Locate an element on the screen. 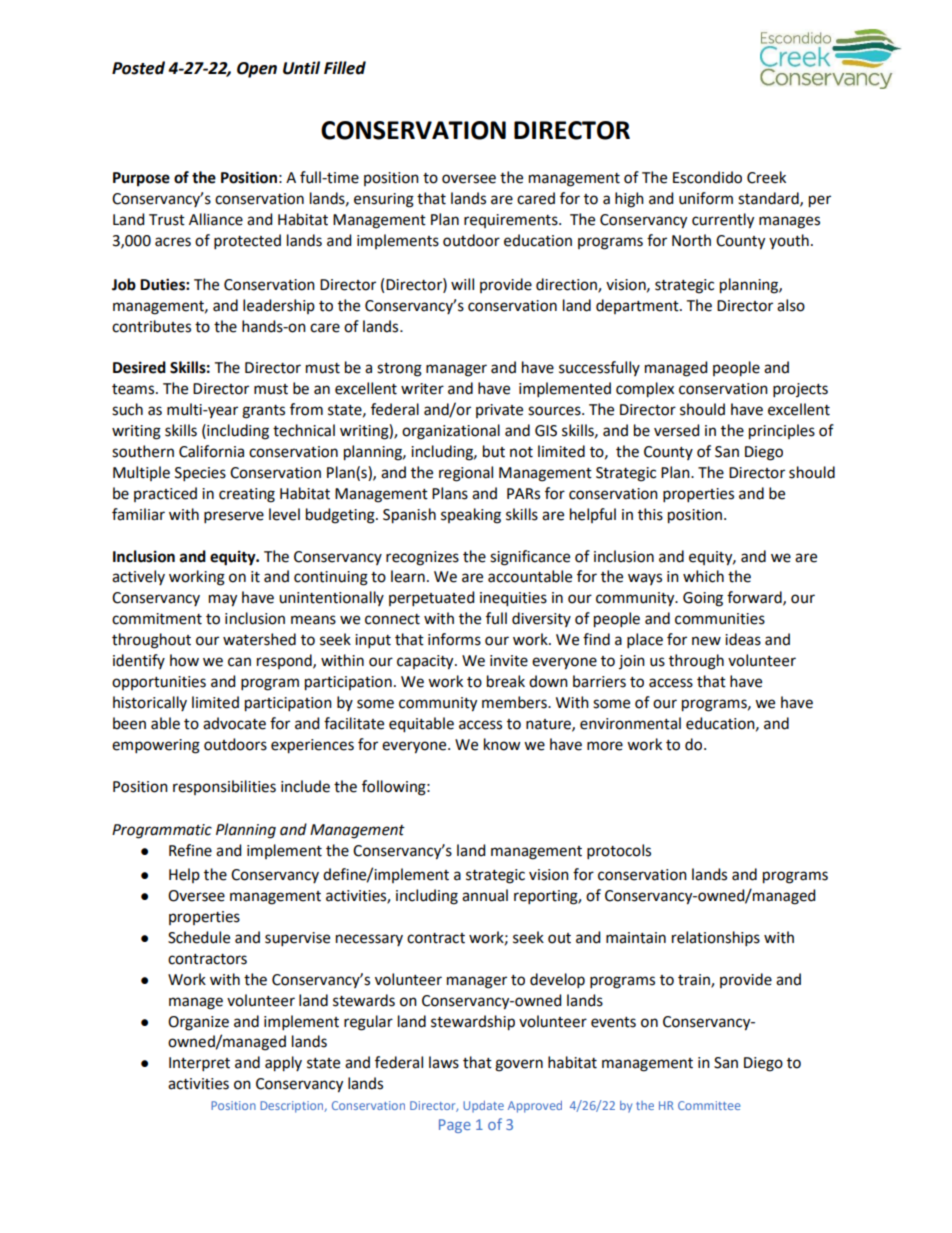 The height and width of the screenshot is (1233, 952). perpetuated is located at coordinates (431, 598).
